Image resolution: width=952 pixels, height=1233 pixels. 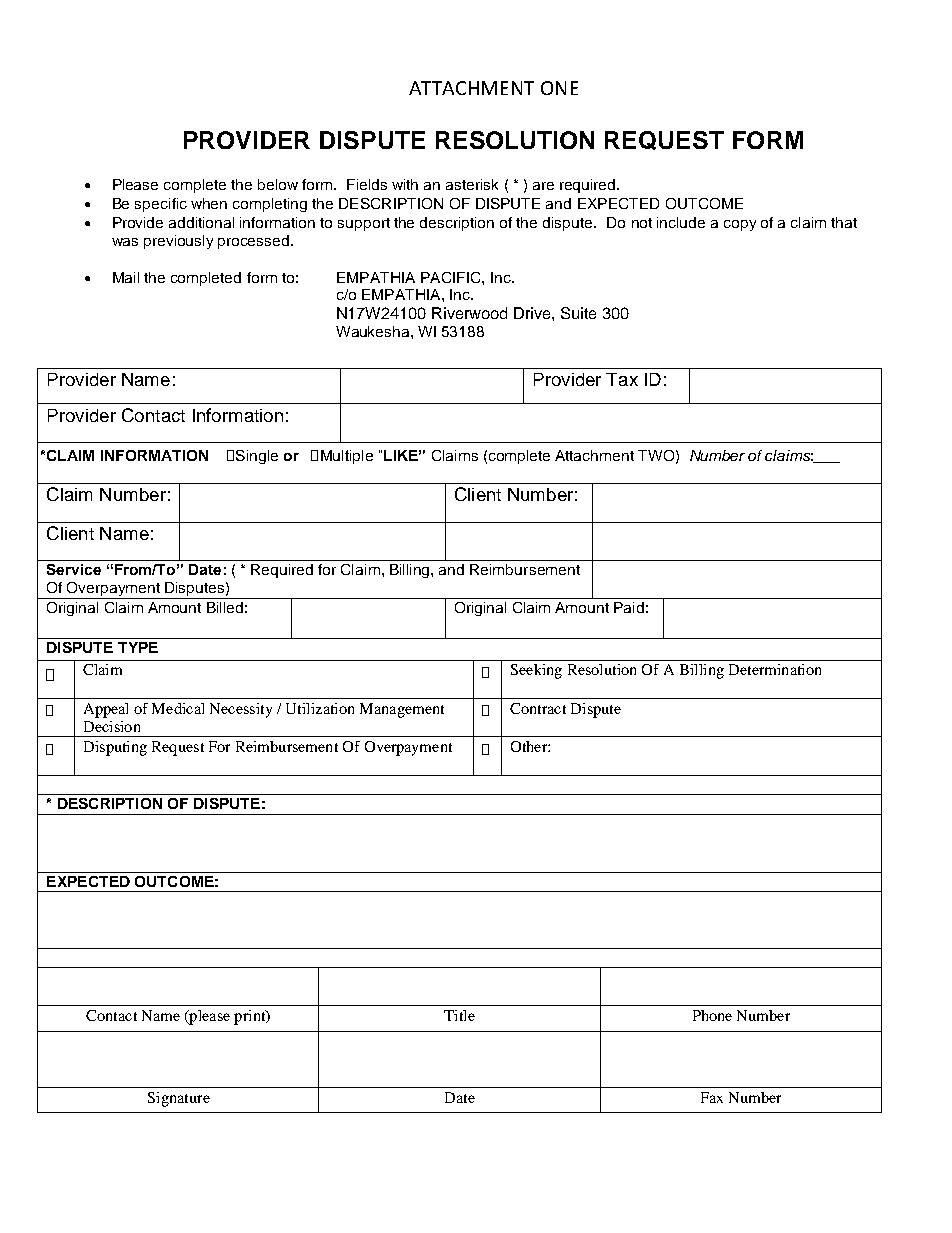 I want to click on specific, so click(x=161, y=205).
